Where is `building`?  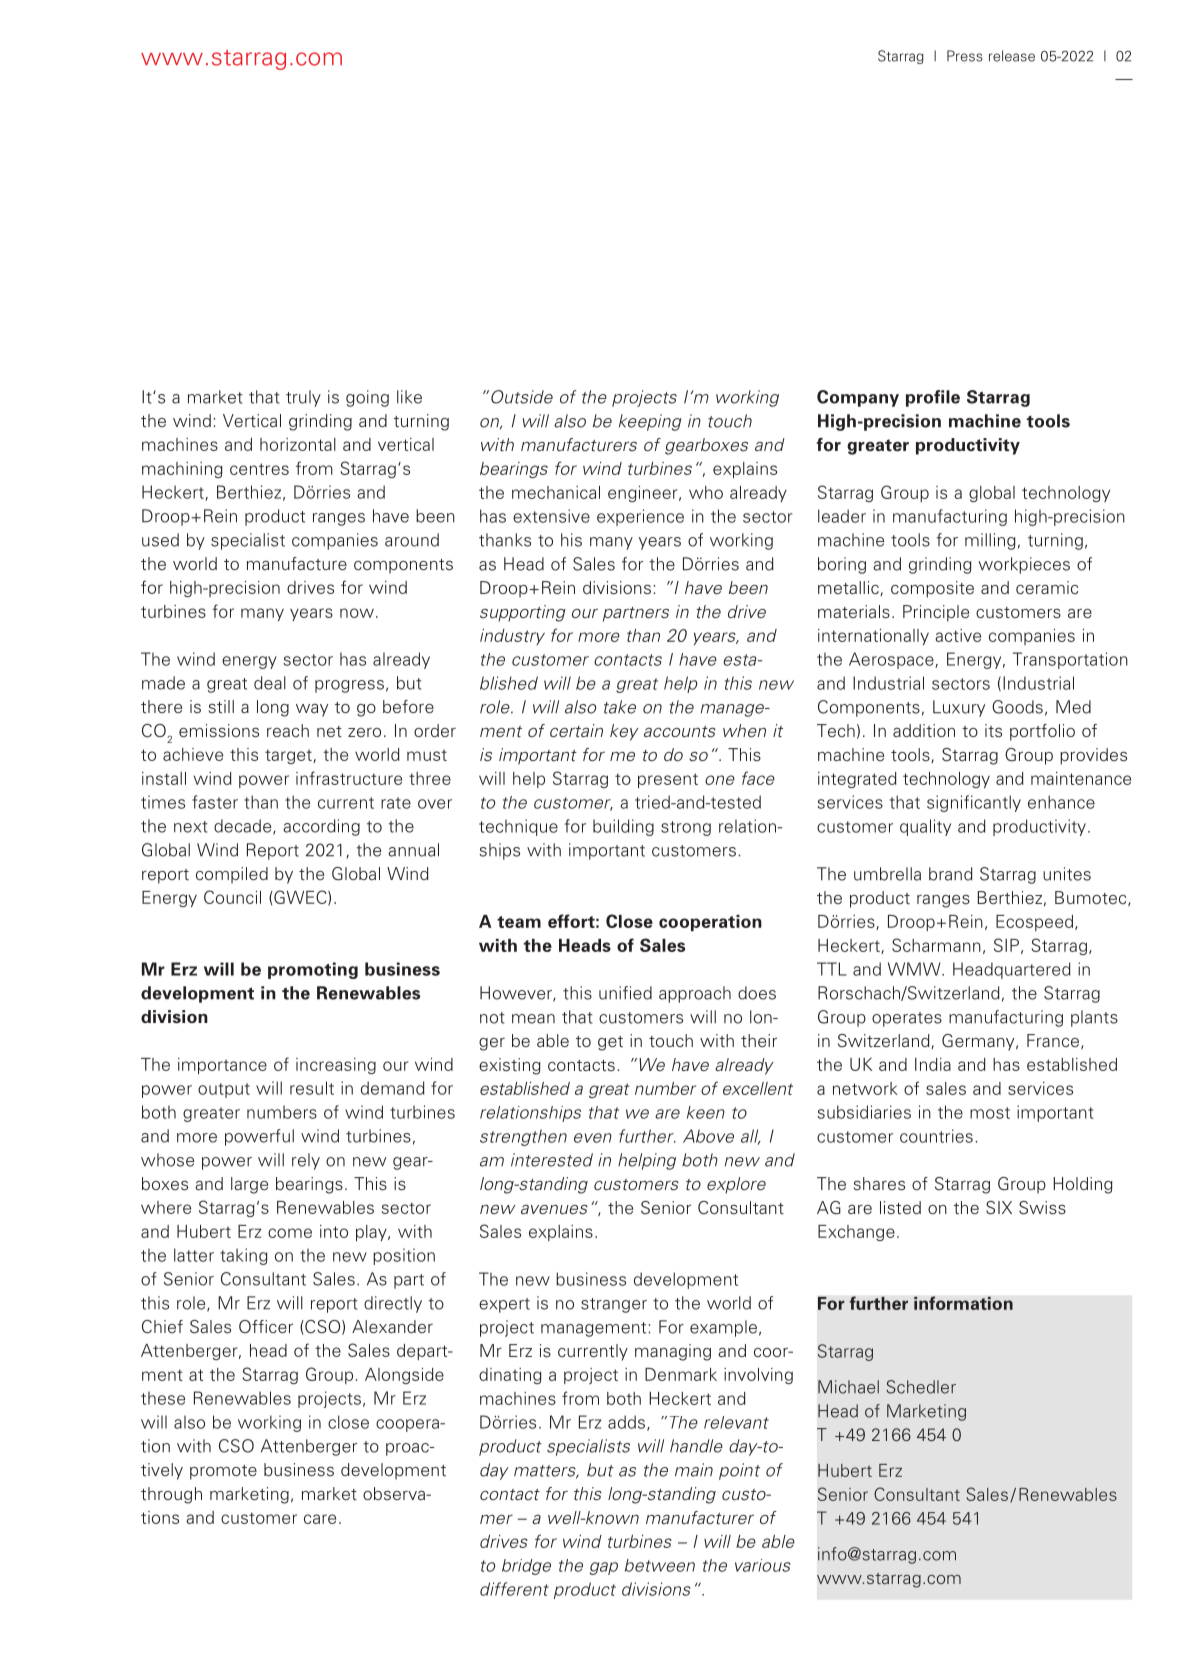
building is located at coordinates (623, 827).
